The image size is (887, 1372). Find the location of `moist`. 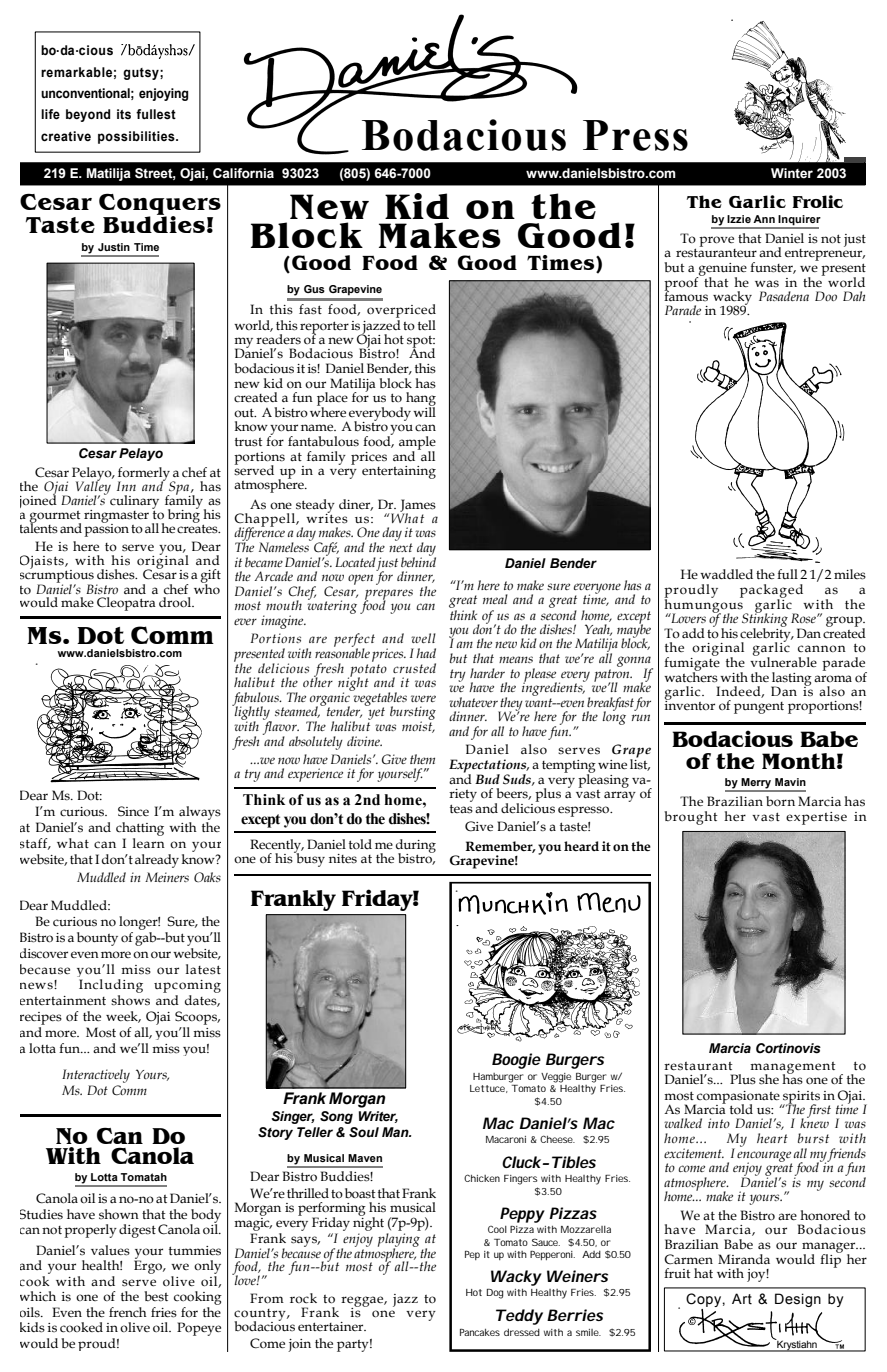

moist is located at coordinates (418, 726).
